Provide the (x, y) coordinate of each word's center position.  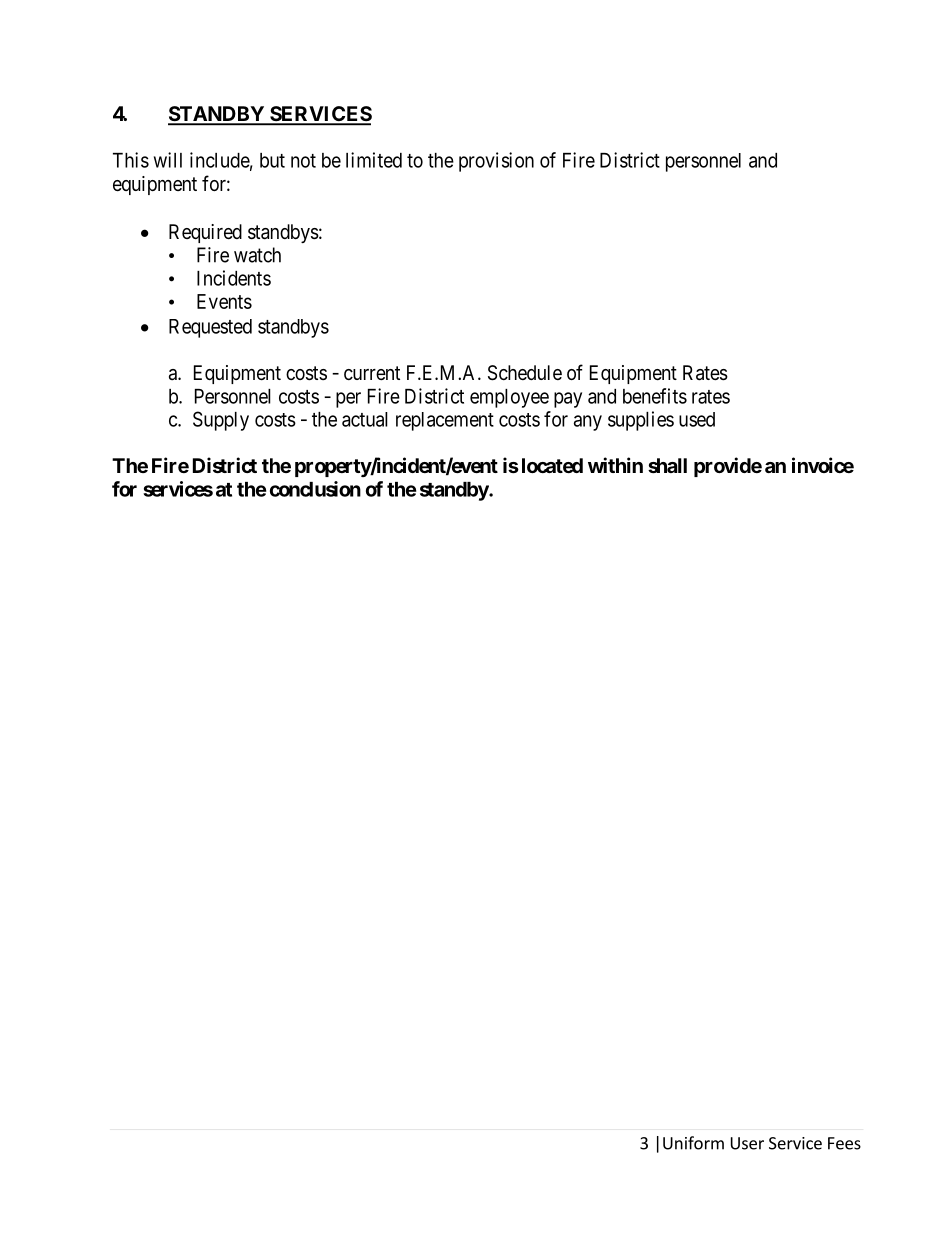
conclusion (315, 489)
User (747, 1143)
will (168, 160)
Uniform (693, 1143)
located (552, 465)
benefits (655, 396)
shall (667, 465)
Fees (844, 1143)
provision (496, 162)
